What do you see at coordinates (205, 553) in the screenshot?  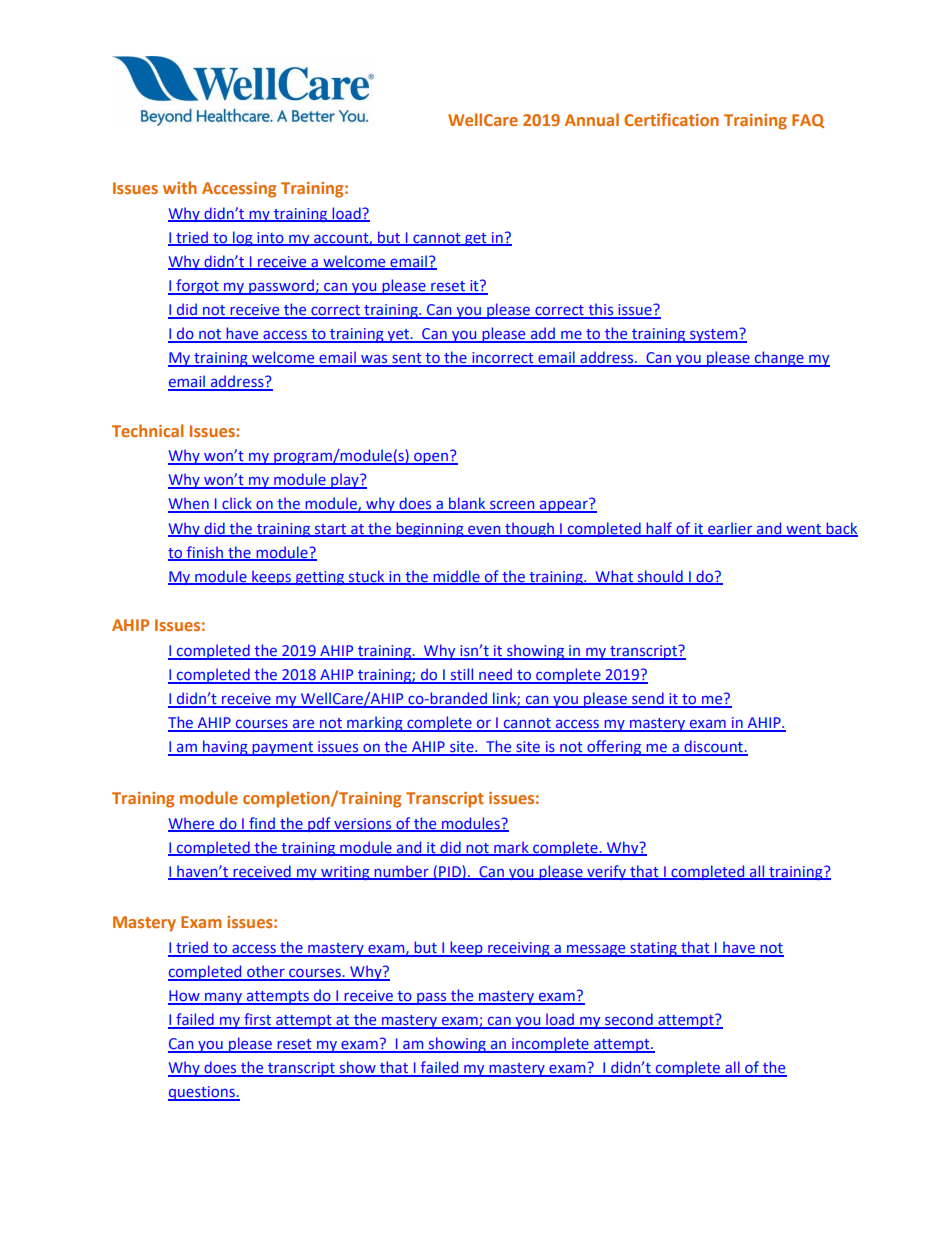 I see `finish` at bounding box center [205, 553].
